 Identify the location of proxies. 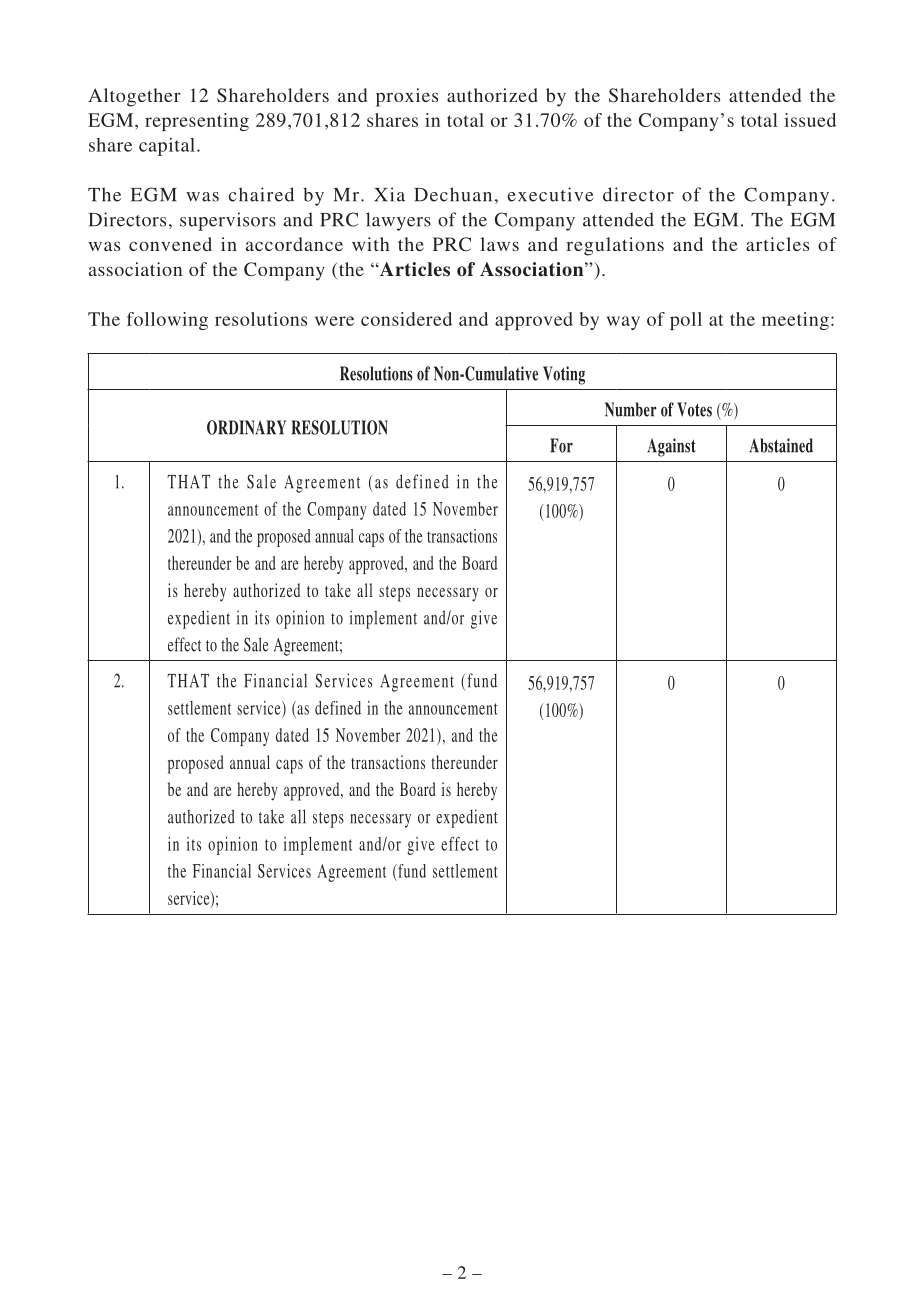
(407, 97).
